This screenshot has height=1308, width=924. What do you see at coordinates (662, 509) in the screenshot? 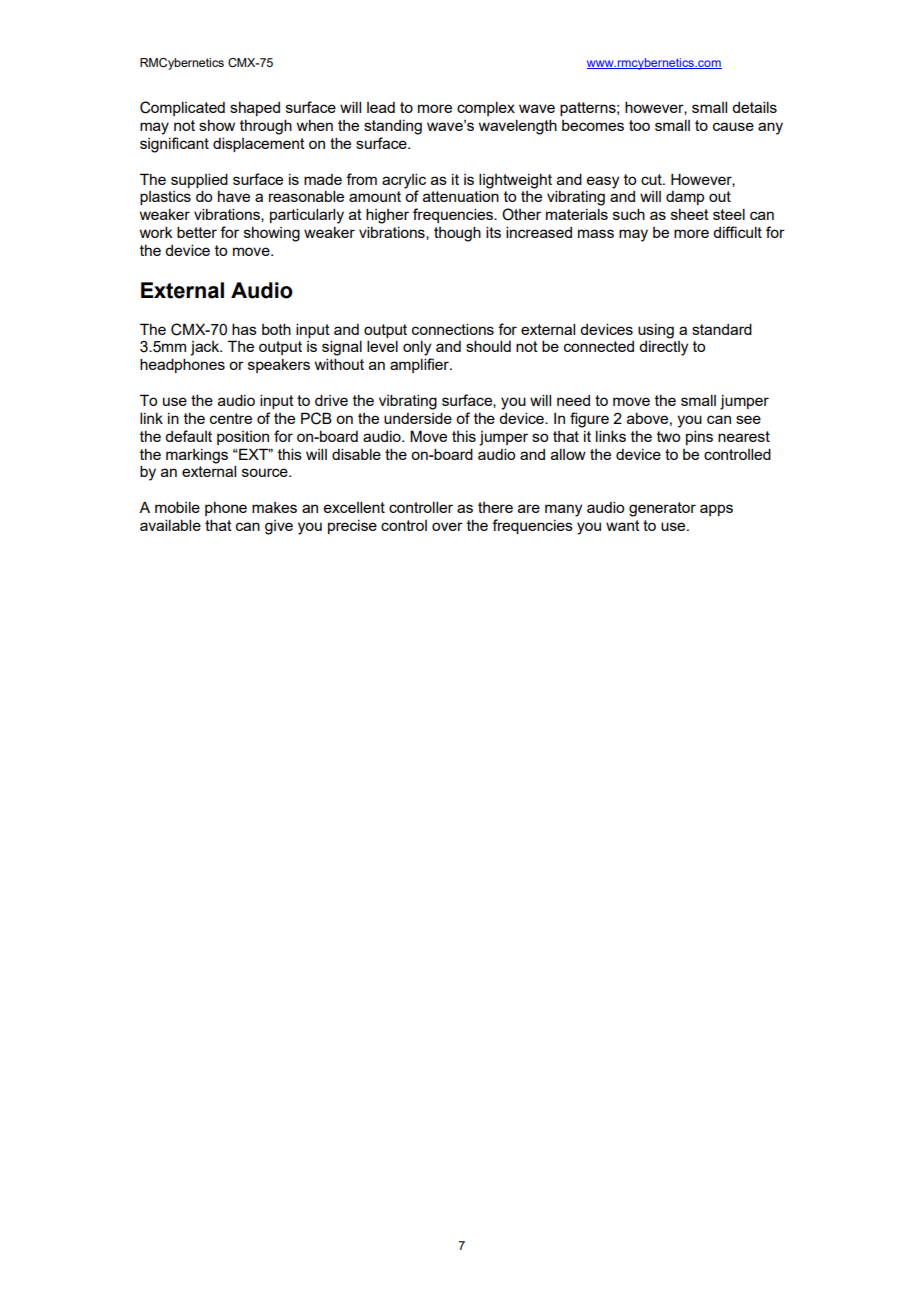
I see `generator` at bounding box center [662, 509].
